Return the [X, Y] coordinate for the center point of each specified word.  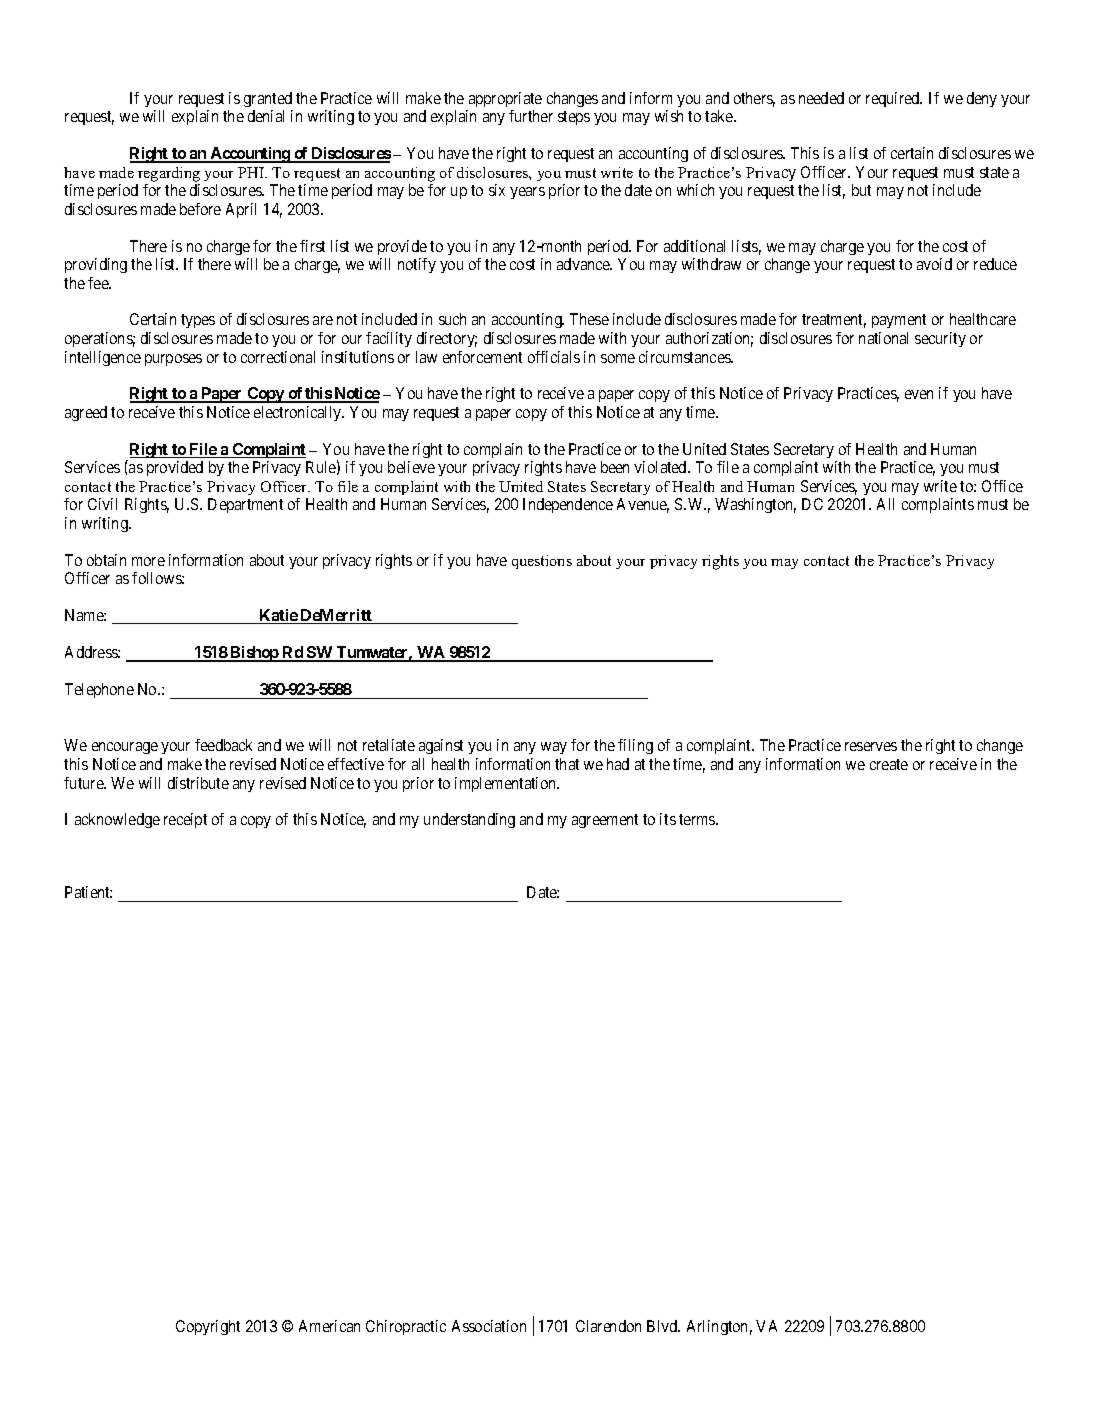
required [894, 99]
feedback [223, 745]
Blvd [663, 1326]
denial [266, 116]
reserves [871, 746]
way [554, 748]
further [531, 116]
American [329, 1326]
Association [489, 1326]
